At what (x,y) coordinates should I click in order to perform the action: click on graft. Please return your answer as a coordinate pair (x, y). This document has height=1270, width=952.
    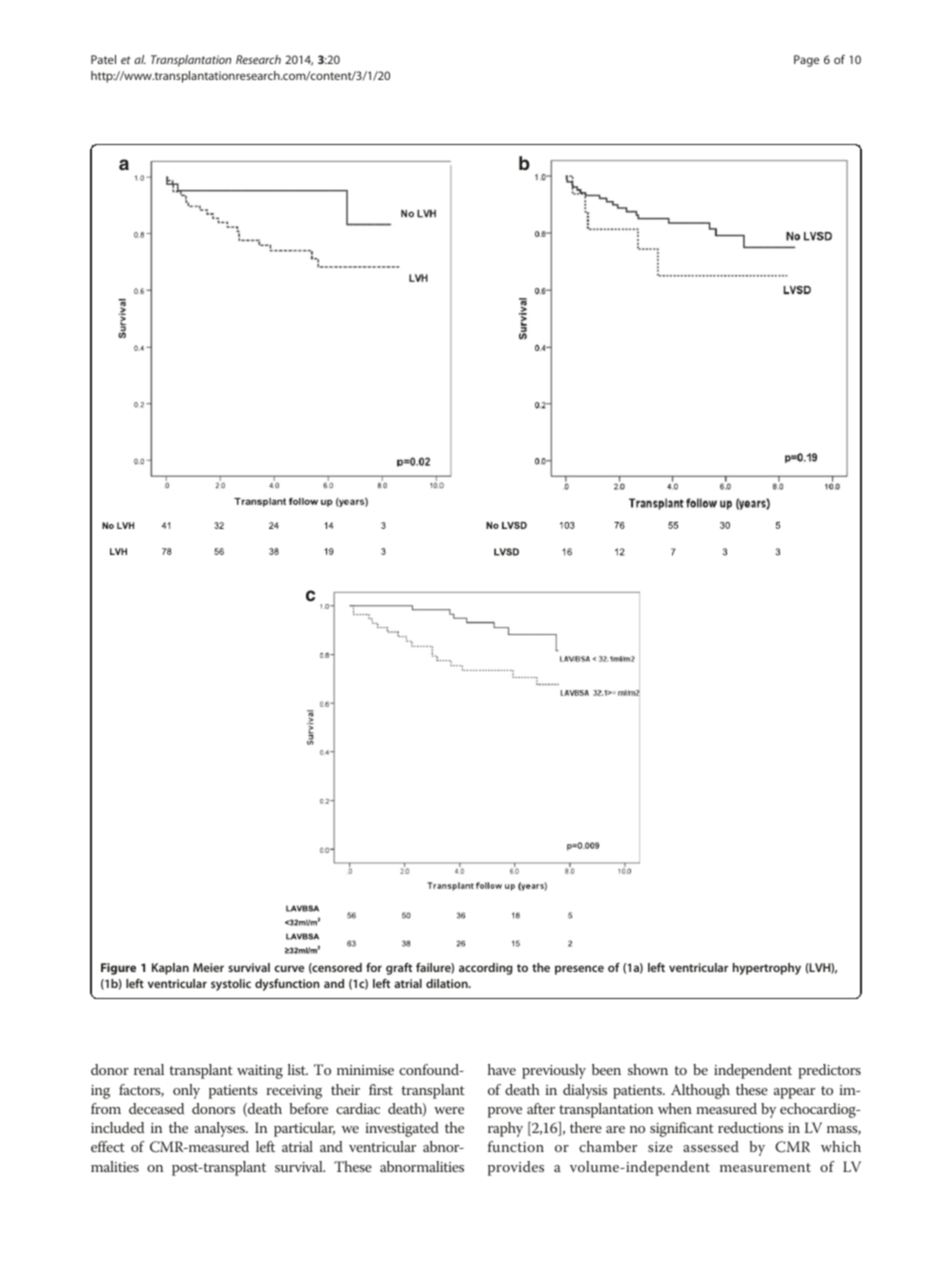
    Looking at the image, I should click on (399, 969).
